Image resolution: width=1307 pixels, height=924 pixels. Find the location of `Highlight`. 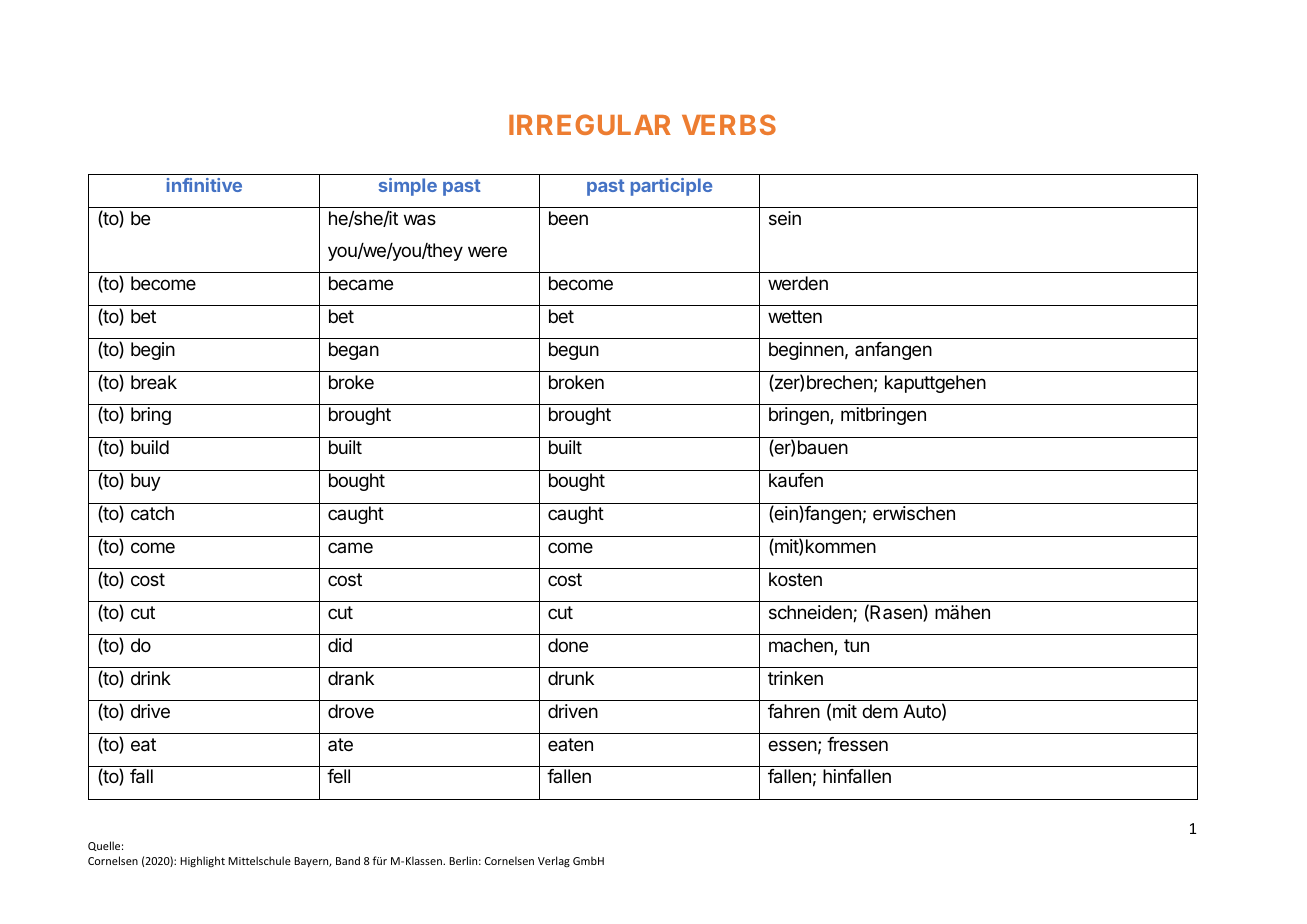

Highlight is located at coordinates (202, 861).
